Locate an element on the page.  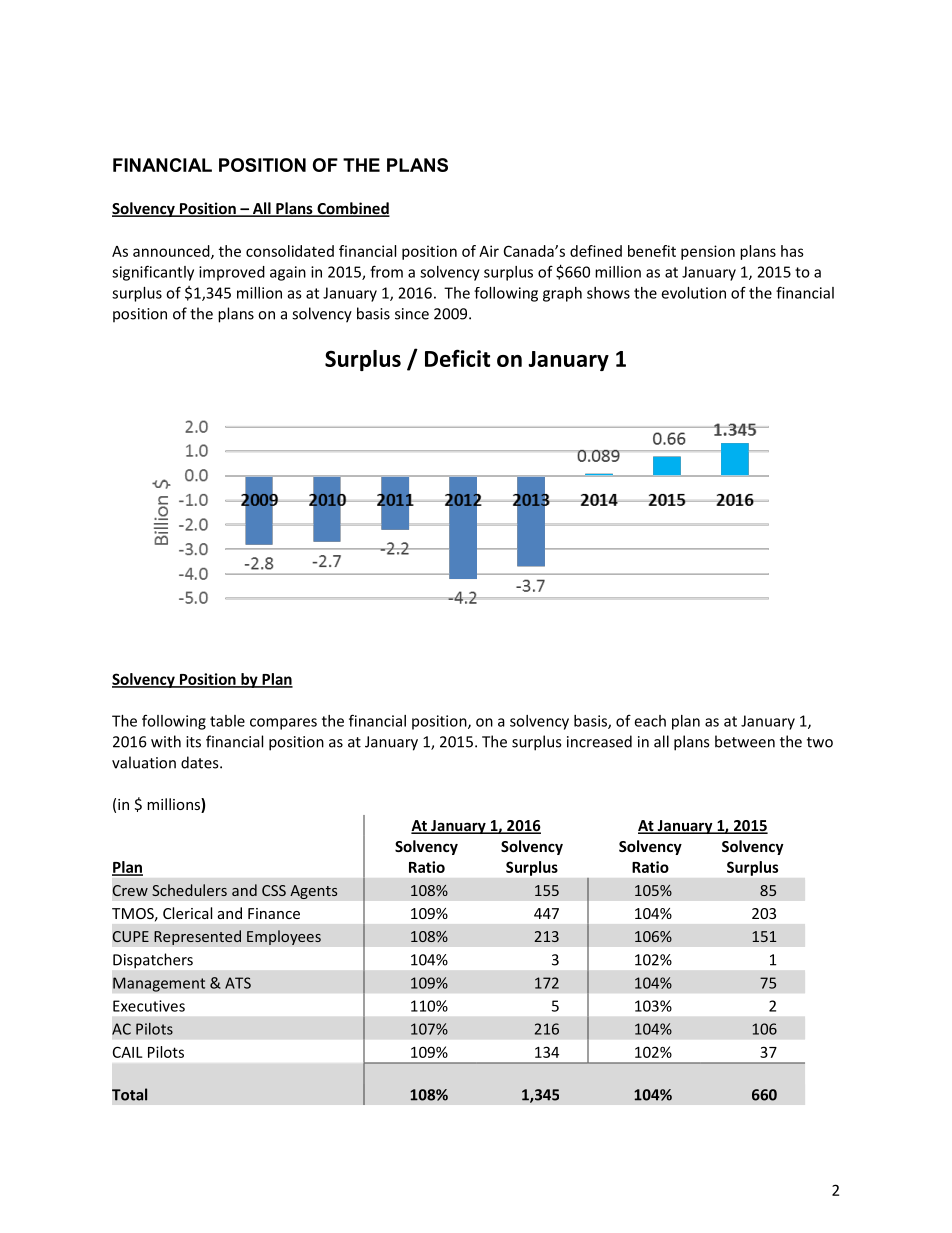
each is located at coordinates (650, 721).
